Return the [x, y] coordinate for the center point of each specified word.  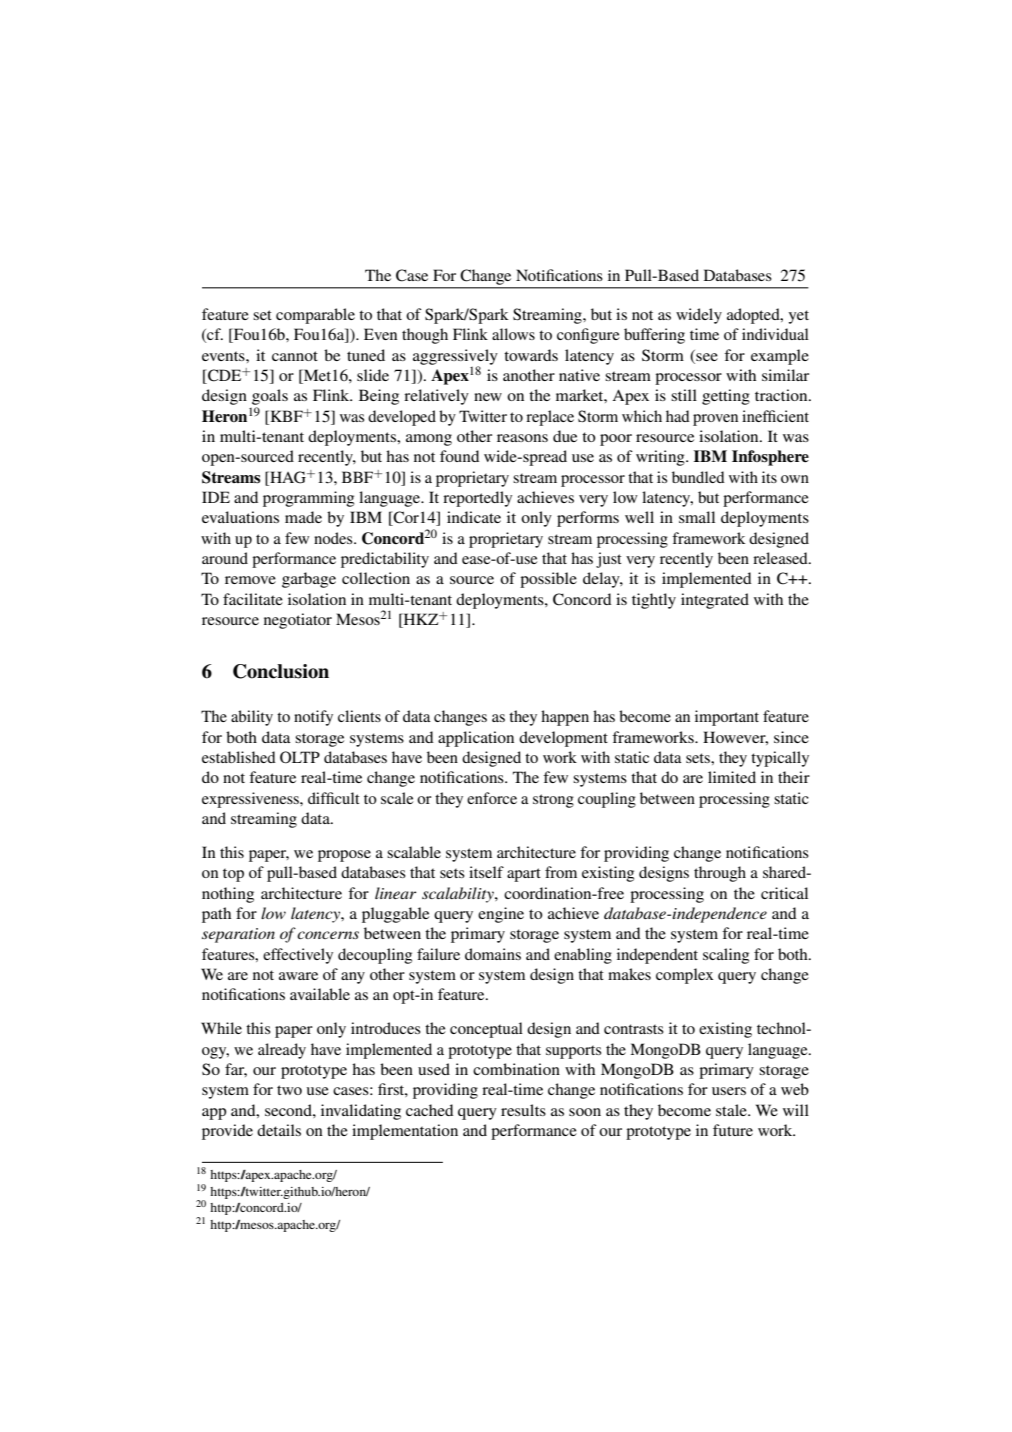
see [706, 355]
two [289, 1090]
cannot [295, 356]
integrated [715, 601]
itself [486, 872]
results [523, 1110]
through [720, 874]
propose [344, 856]
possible [548, 580]
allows [513, 334]
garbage [309, 580]
